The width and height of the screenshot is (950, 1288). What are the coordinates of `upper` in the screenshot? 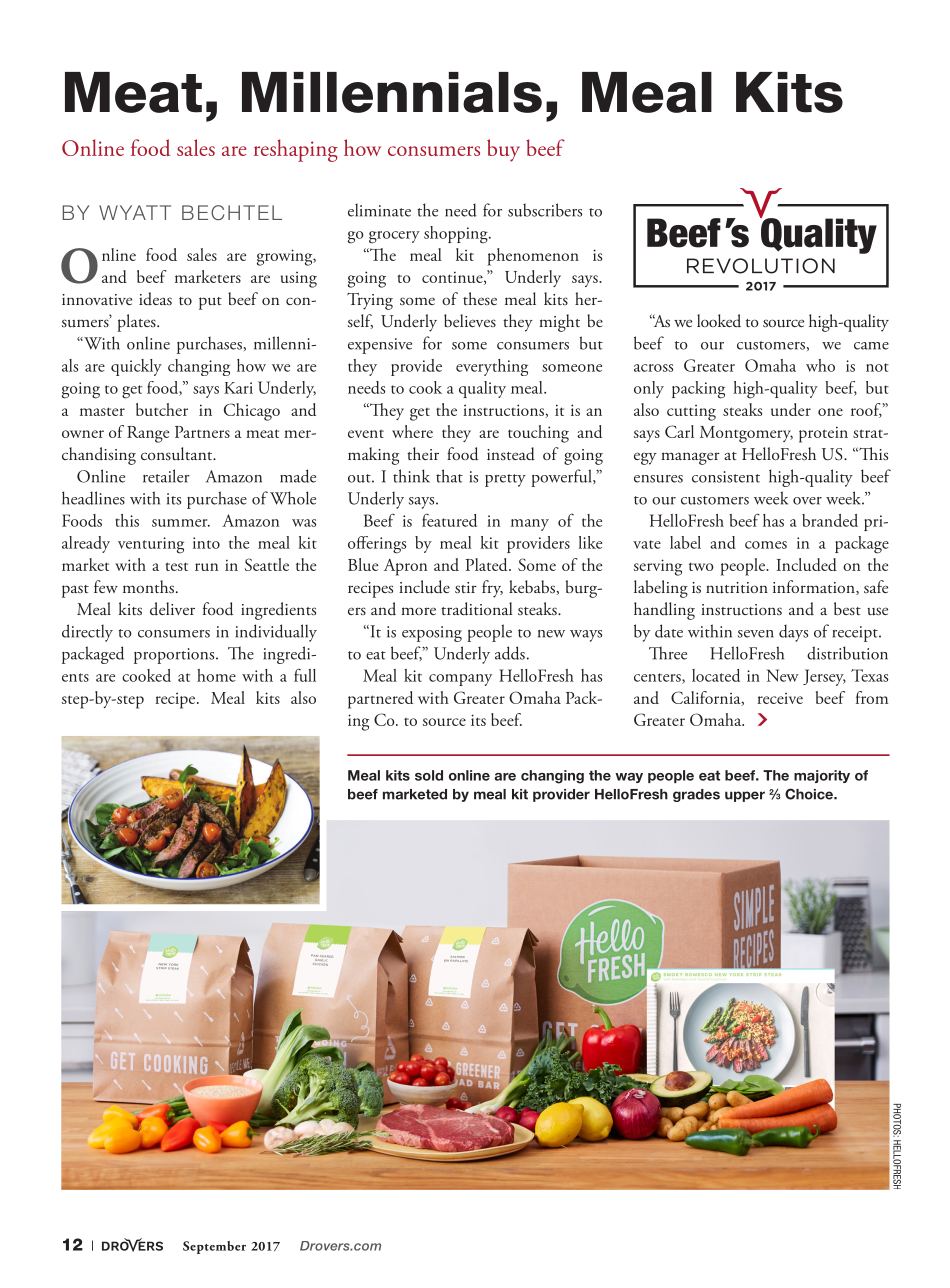 It's located at (745, 796).
